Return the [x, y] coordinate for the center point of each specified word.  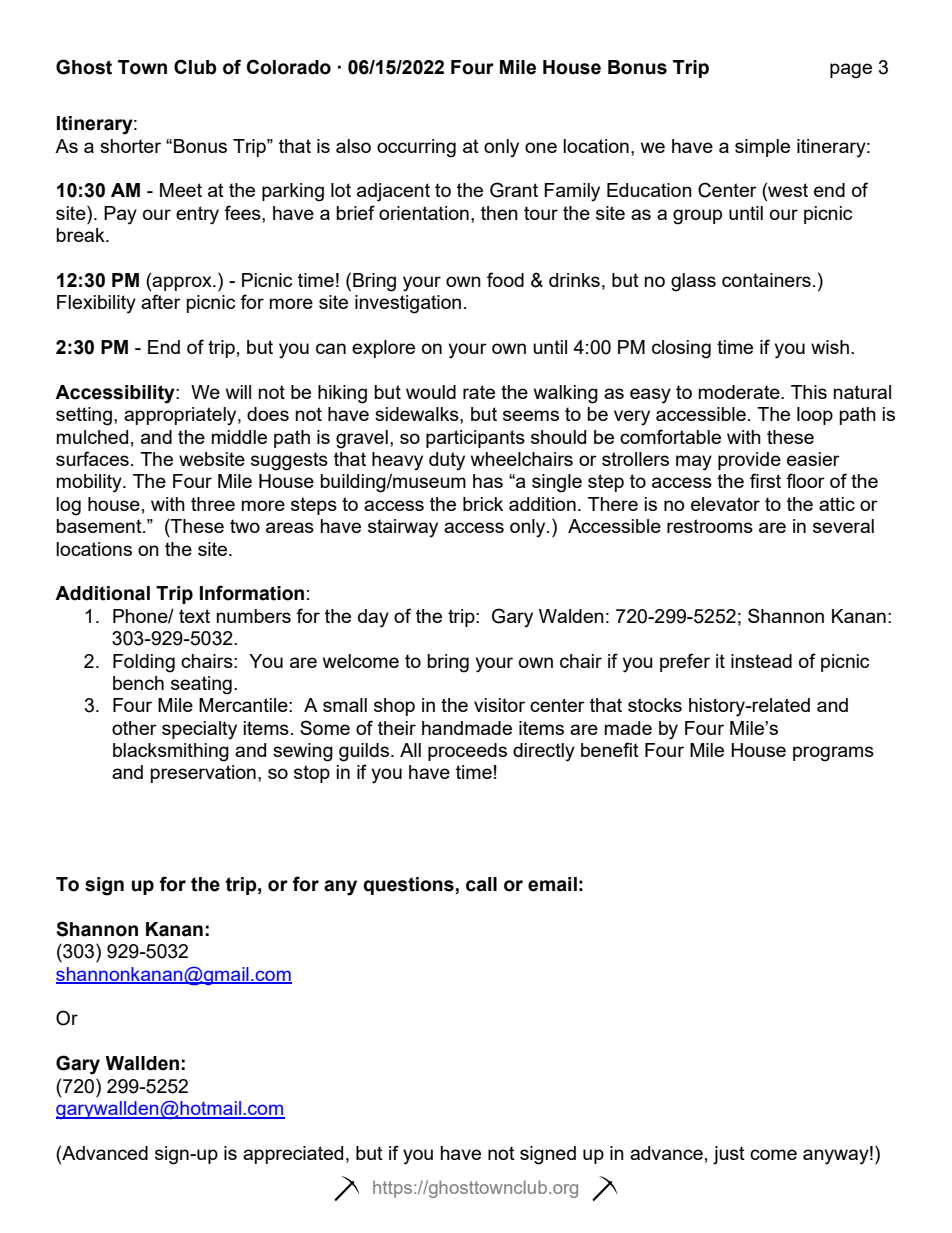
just [729, 1155]
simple [762, 148]
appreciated [293, 1155]
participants [475, 439]
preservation [203, 774]
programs [833, 754]
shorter [130, 146]
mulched [92, 437]
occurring [416, 148]
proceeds [467, 752]
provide [749, 461]
